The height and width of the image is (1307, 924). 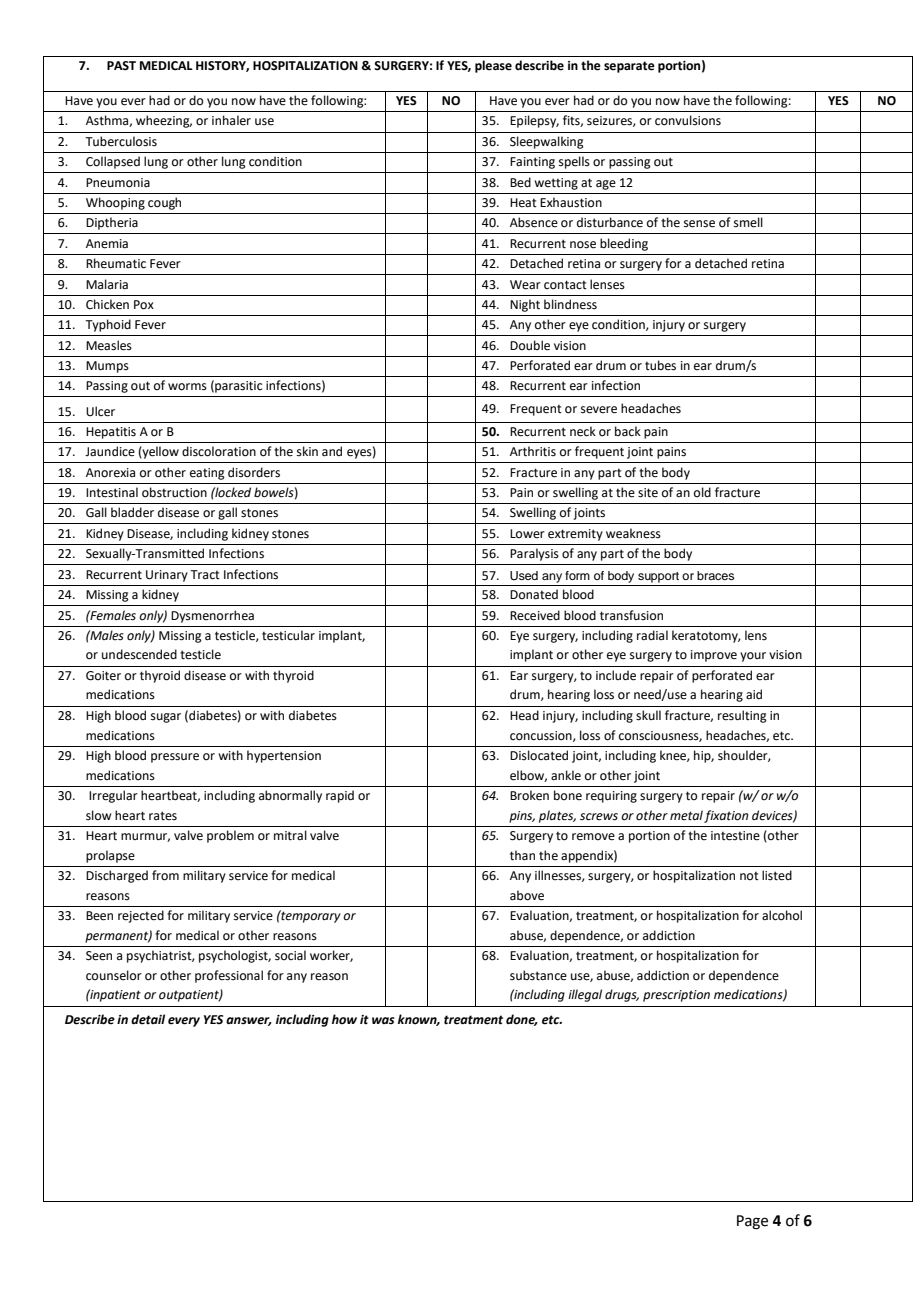 What do you see at coordinates (749, 875) in the image?
I see `not` at bounding box center [749, 875].
